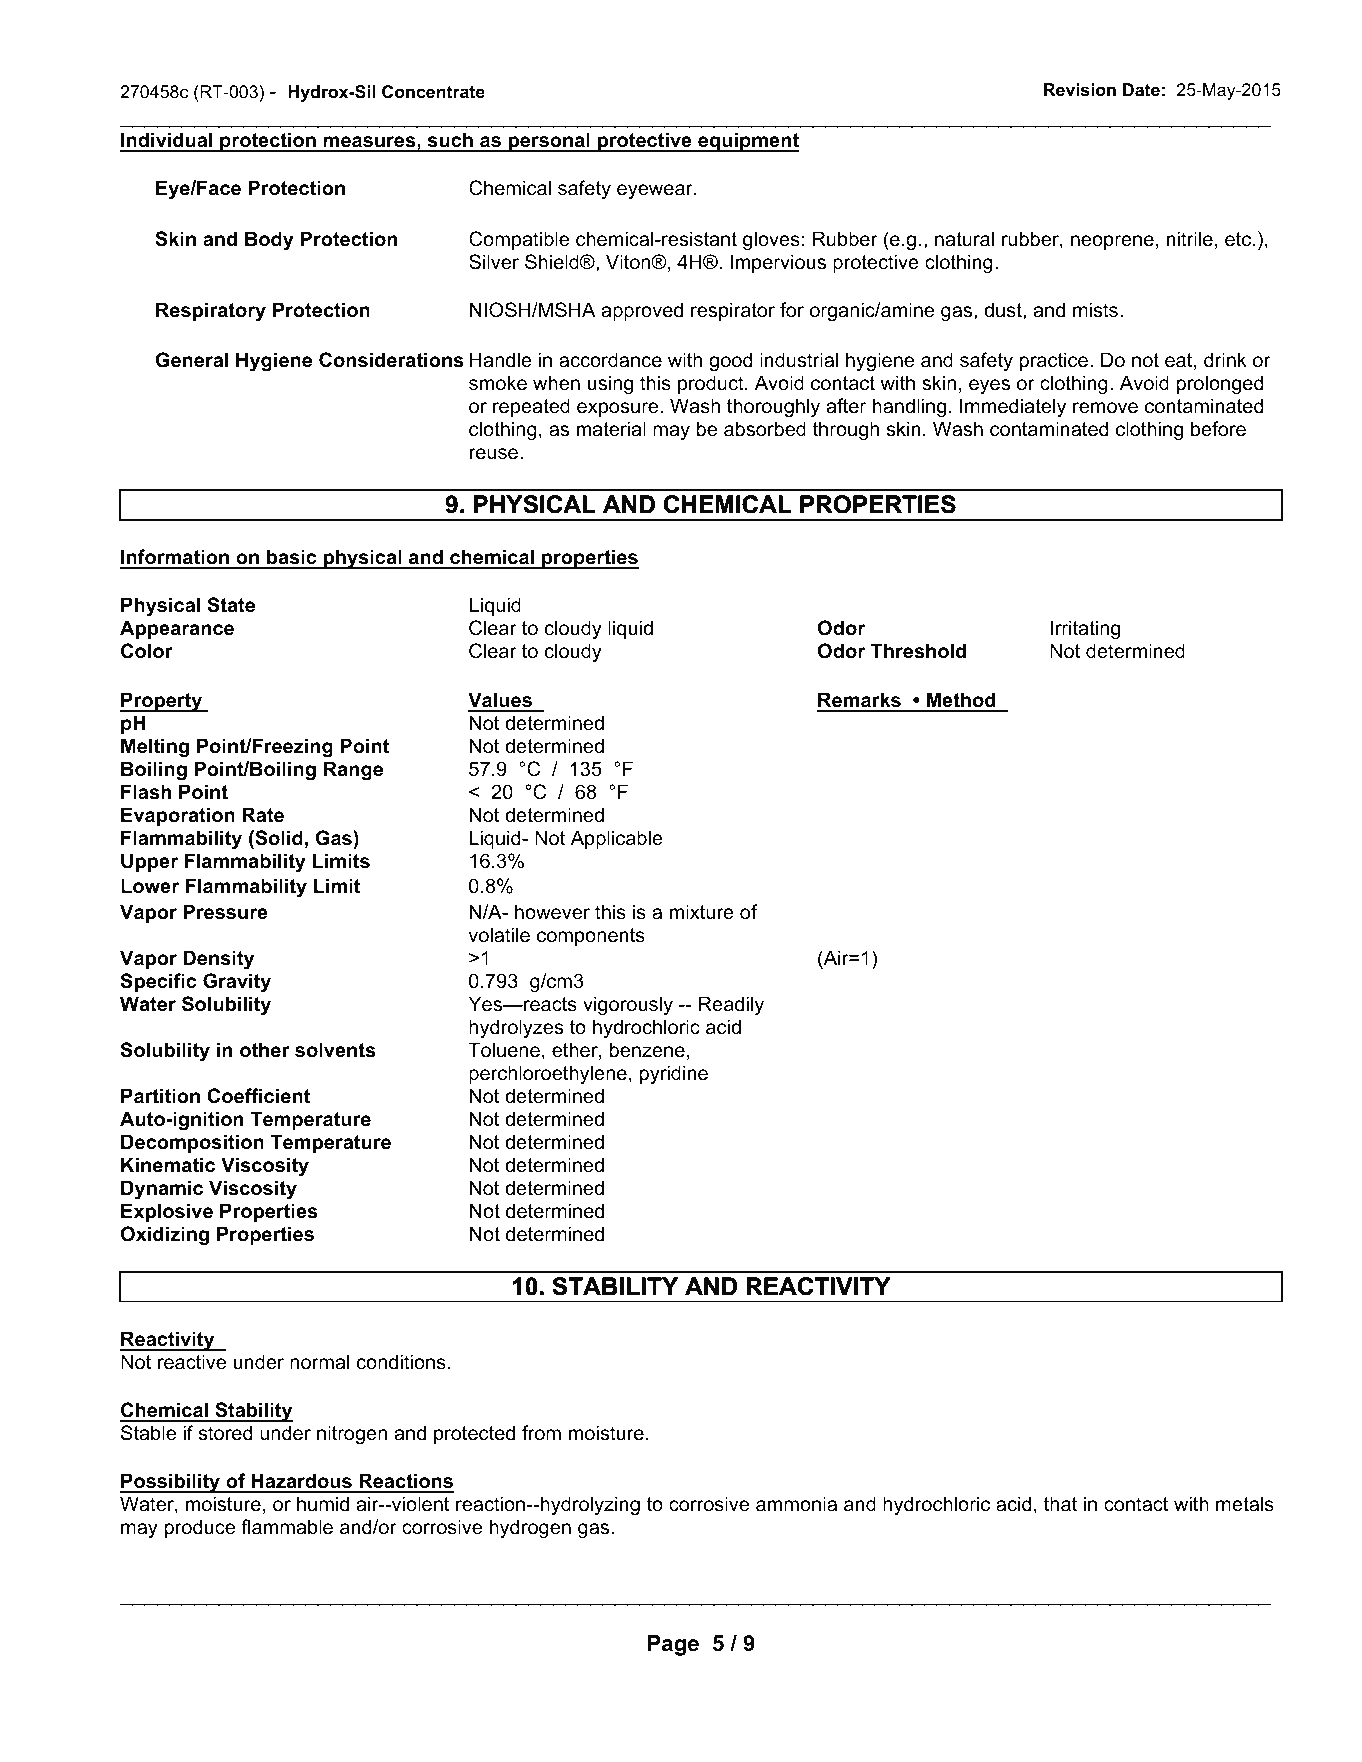  What do you see at coordinates (287, 1527) in the page?
I see `flammable` at bounding box center [287, 1527].
